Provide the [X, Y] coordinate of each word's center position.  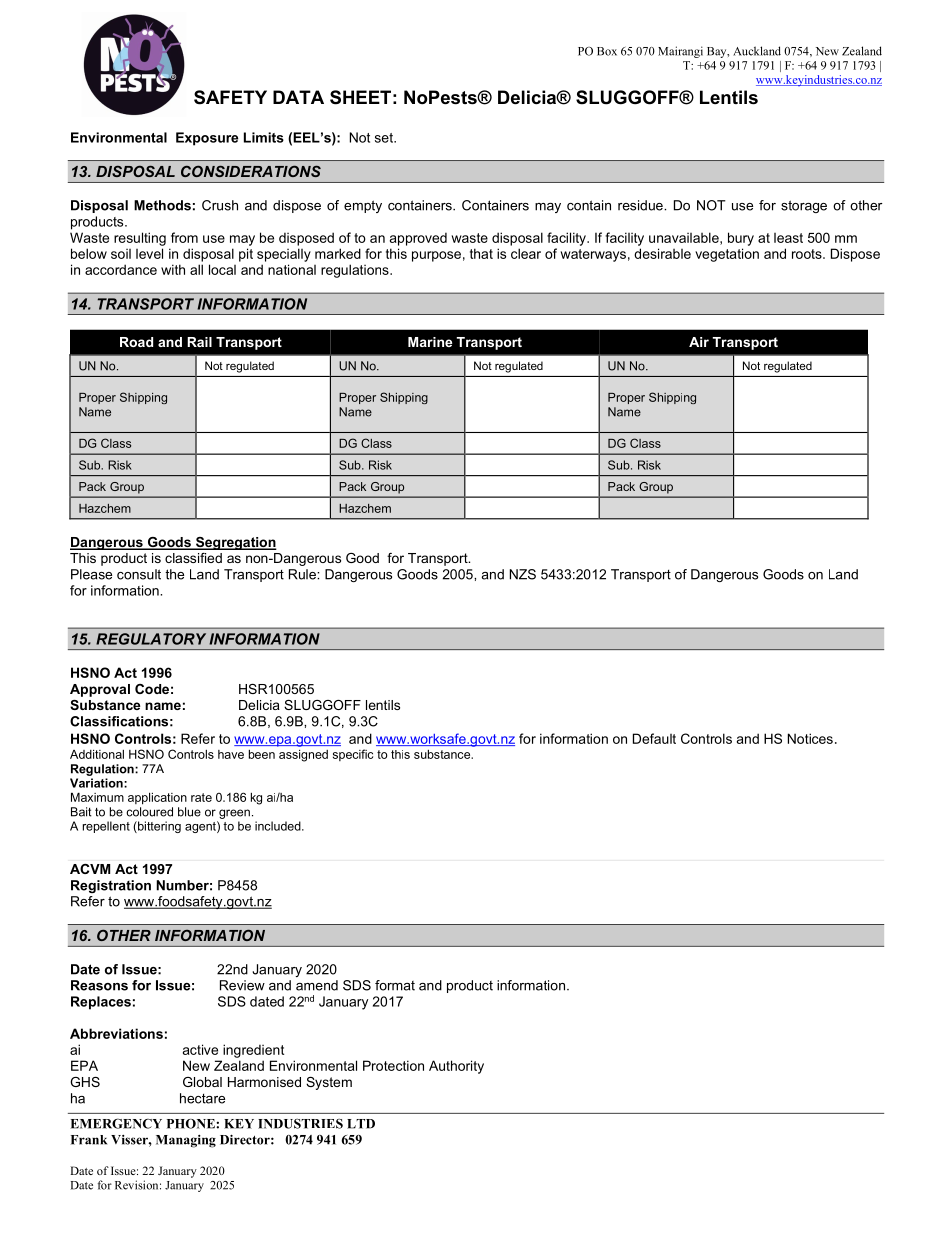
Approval [100, 690]
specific [353, 755]
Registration [111, 886]
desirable [662, 253]
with [173, 269]
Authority [456, 1067]
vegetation [727, 255]
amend [317, 985]
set [385, 138]
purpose [436, 256]
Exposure [207, 139]
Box [607, 51]
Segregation [235, 543]
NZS [523, 574]
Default [654, 738]
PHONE [192, 1124]
